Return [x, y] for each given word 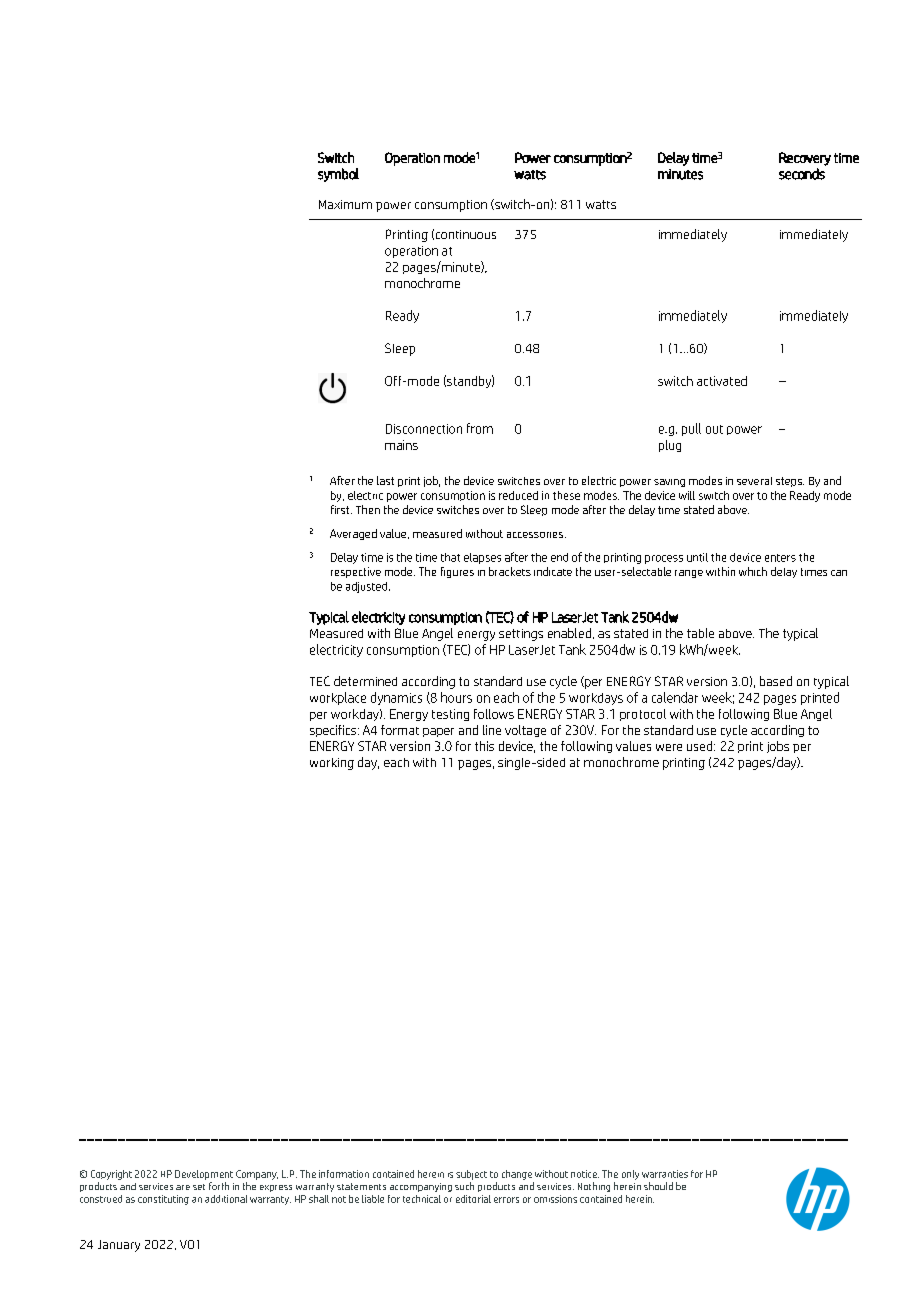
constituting [163, 1200]
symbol [338, 175]
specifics [333, 731]
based [776, 681]
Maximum [345, 204]
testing [450, 715]
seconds [802, 174]
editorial [473, 1199]
